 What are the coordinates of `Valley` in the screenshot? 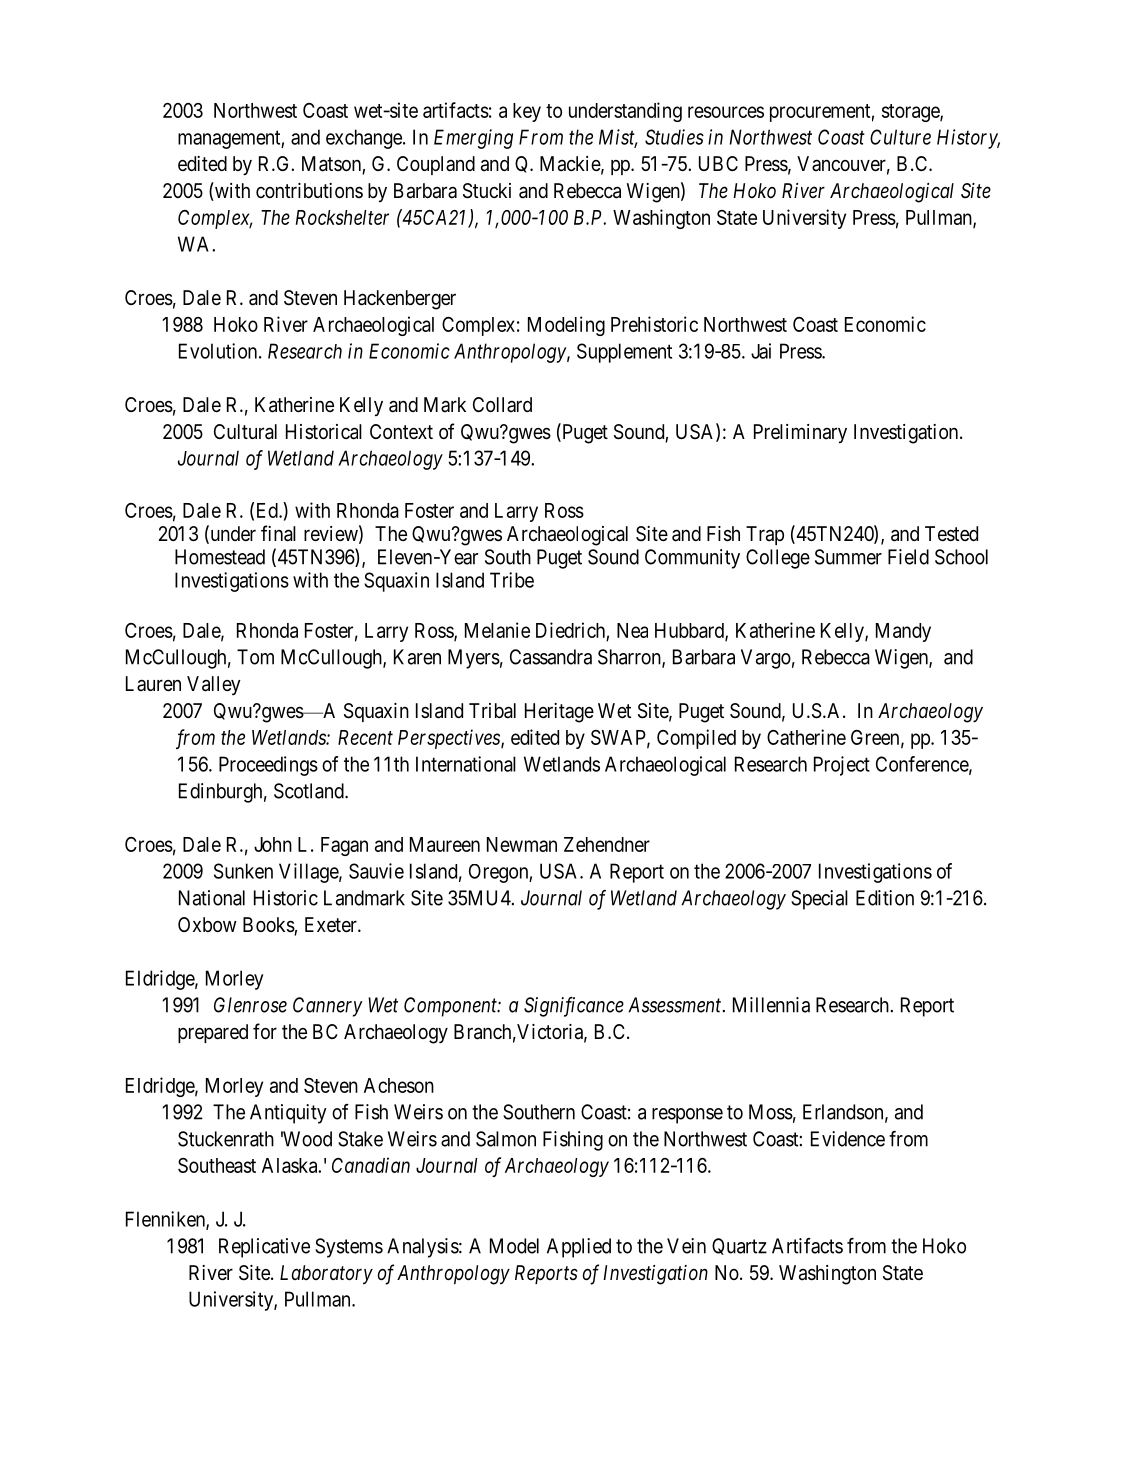 It's located at (214, 685).
